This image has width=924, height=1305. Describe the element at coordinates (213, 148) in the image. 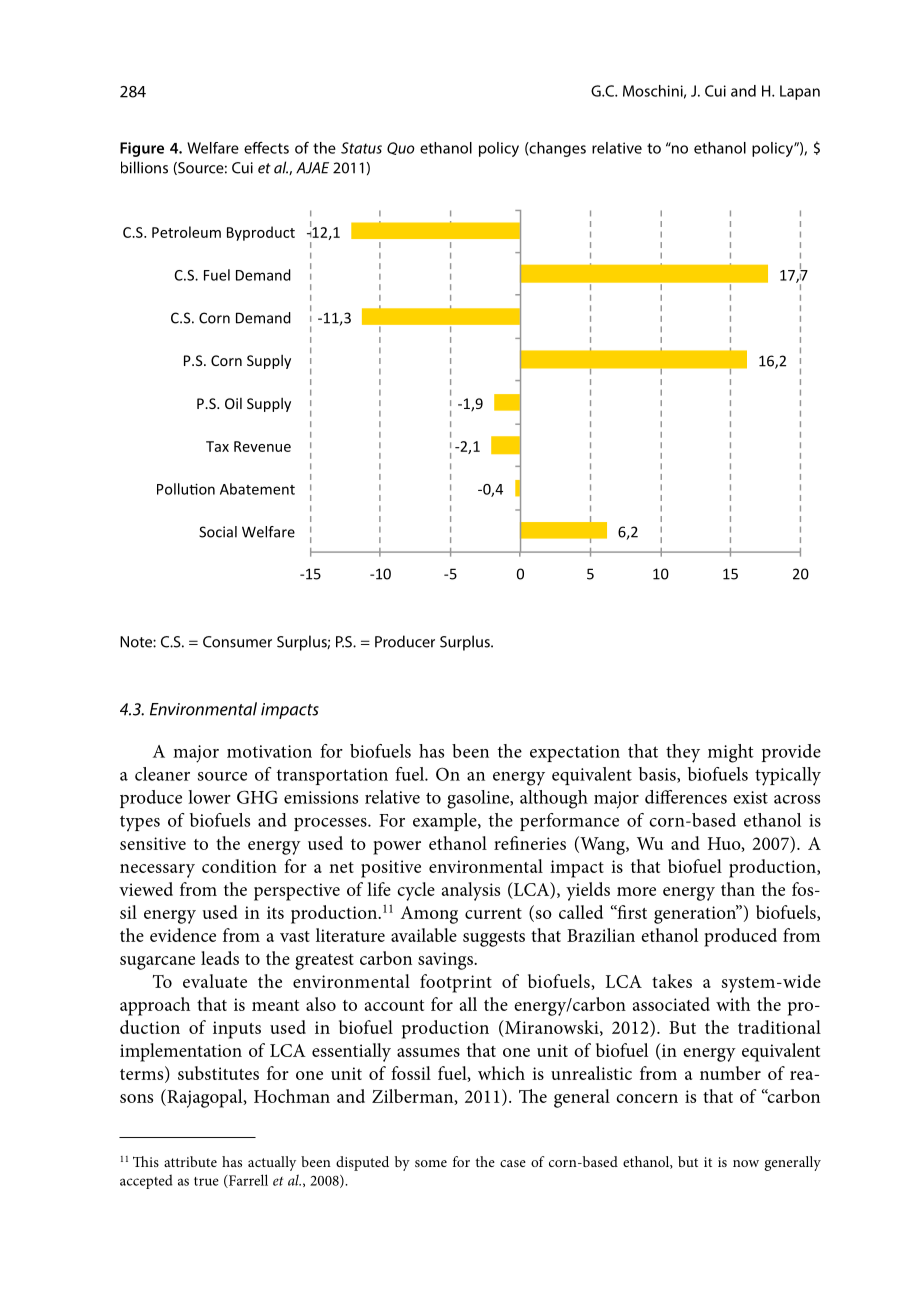

I see `Welfare` at that location.
